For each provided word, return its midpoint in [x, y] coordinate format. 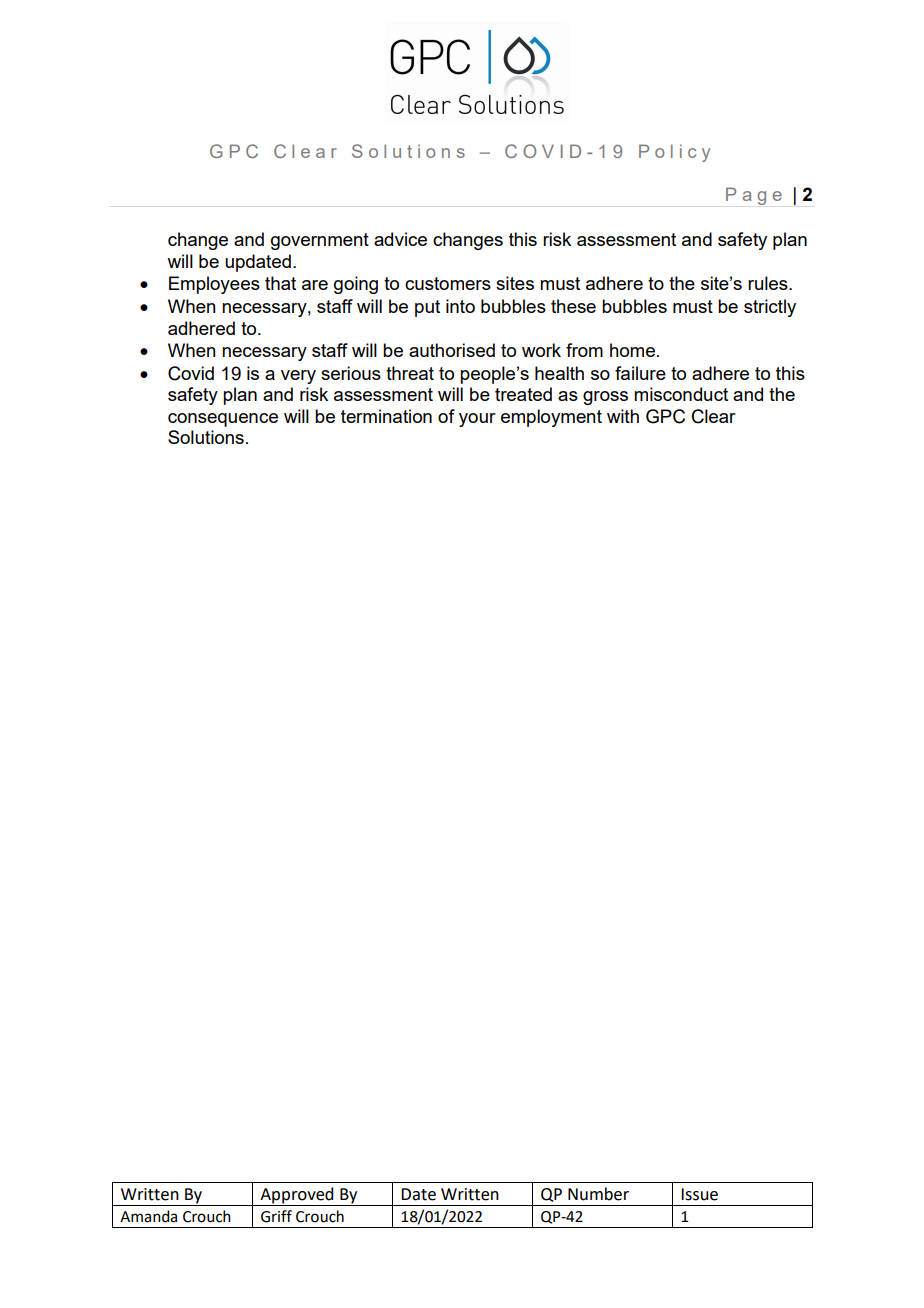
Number [598, 1194]
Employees [214, 285]
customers [448, 283]
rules [769, 283]
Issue [699, 1194]
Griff [276, 1216]
